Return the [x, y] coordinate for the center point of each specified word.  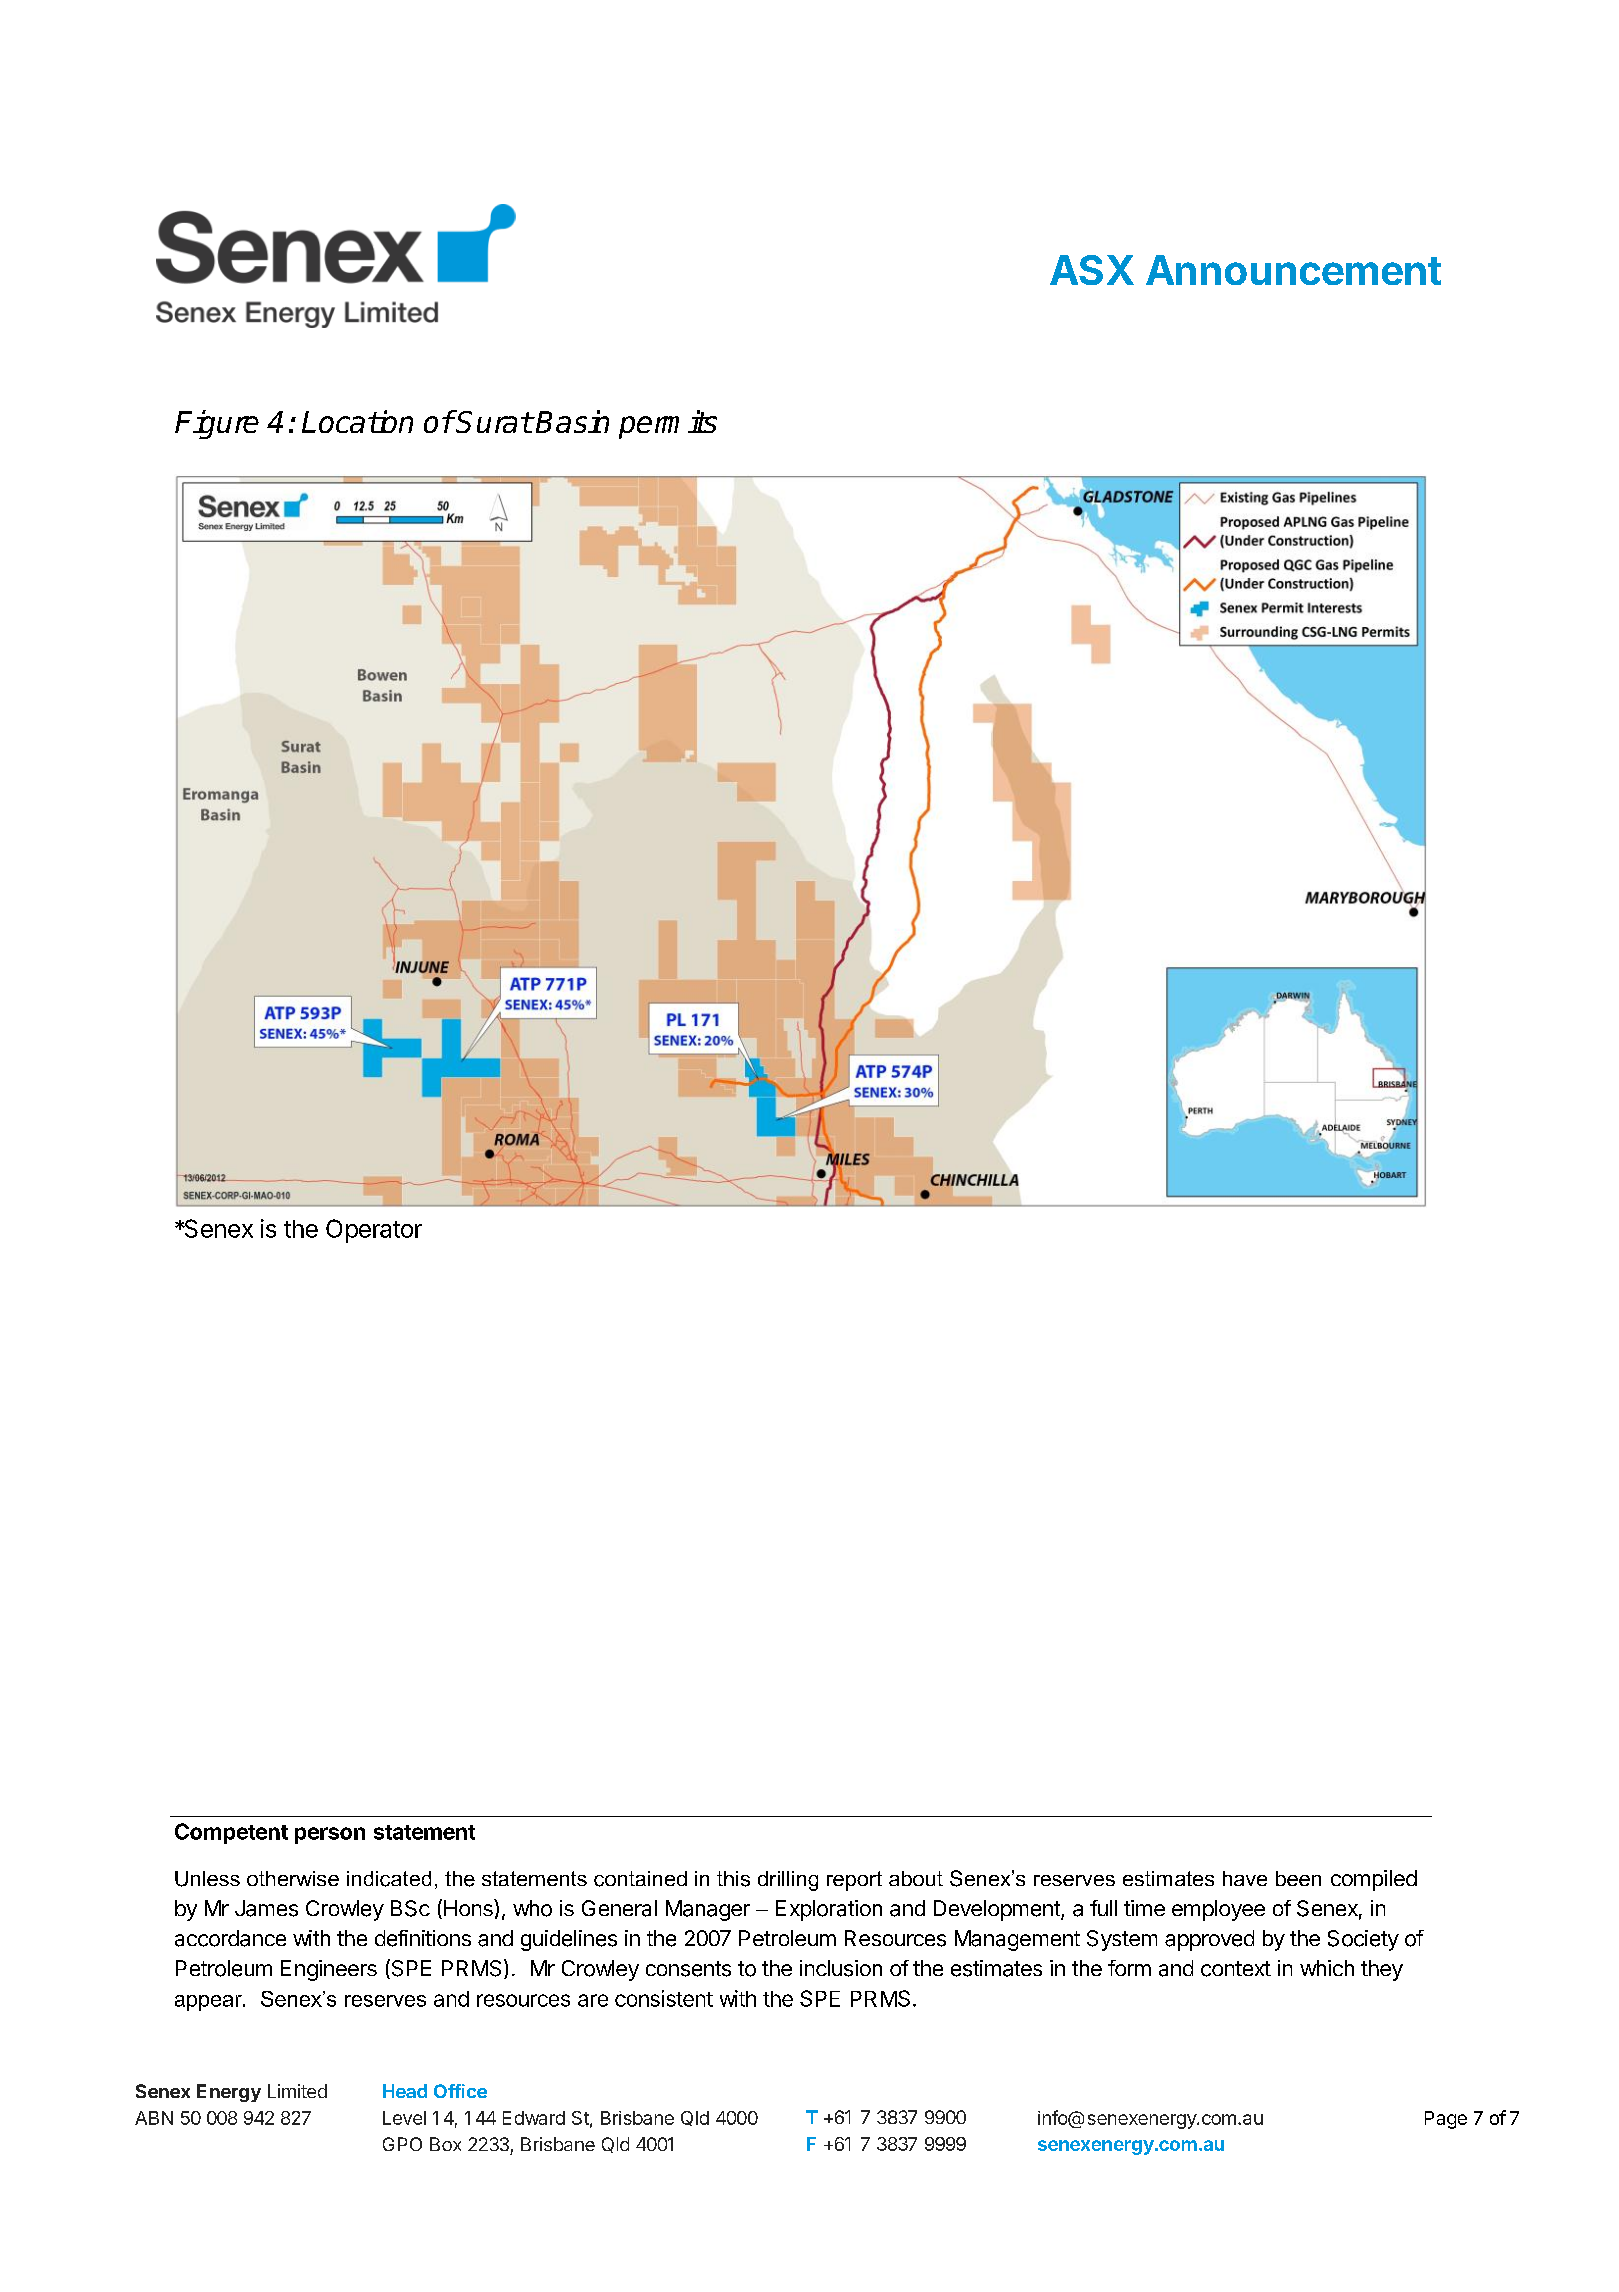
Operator [374, 1231]
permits [668, 424]
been [1298, 1878]
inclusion [841, 1968]
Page [1446, 2120]
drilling [788, 1881]
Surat [493, 421]
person [330, 1835]
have [1245, 1878]
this [733, 1879]
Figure [217, 424]
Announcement [1293, 270]
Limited [297, 2091]
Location [357, 421]
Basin [572, 421]
